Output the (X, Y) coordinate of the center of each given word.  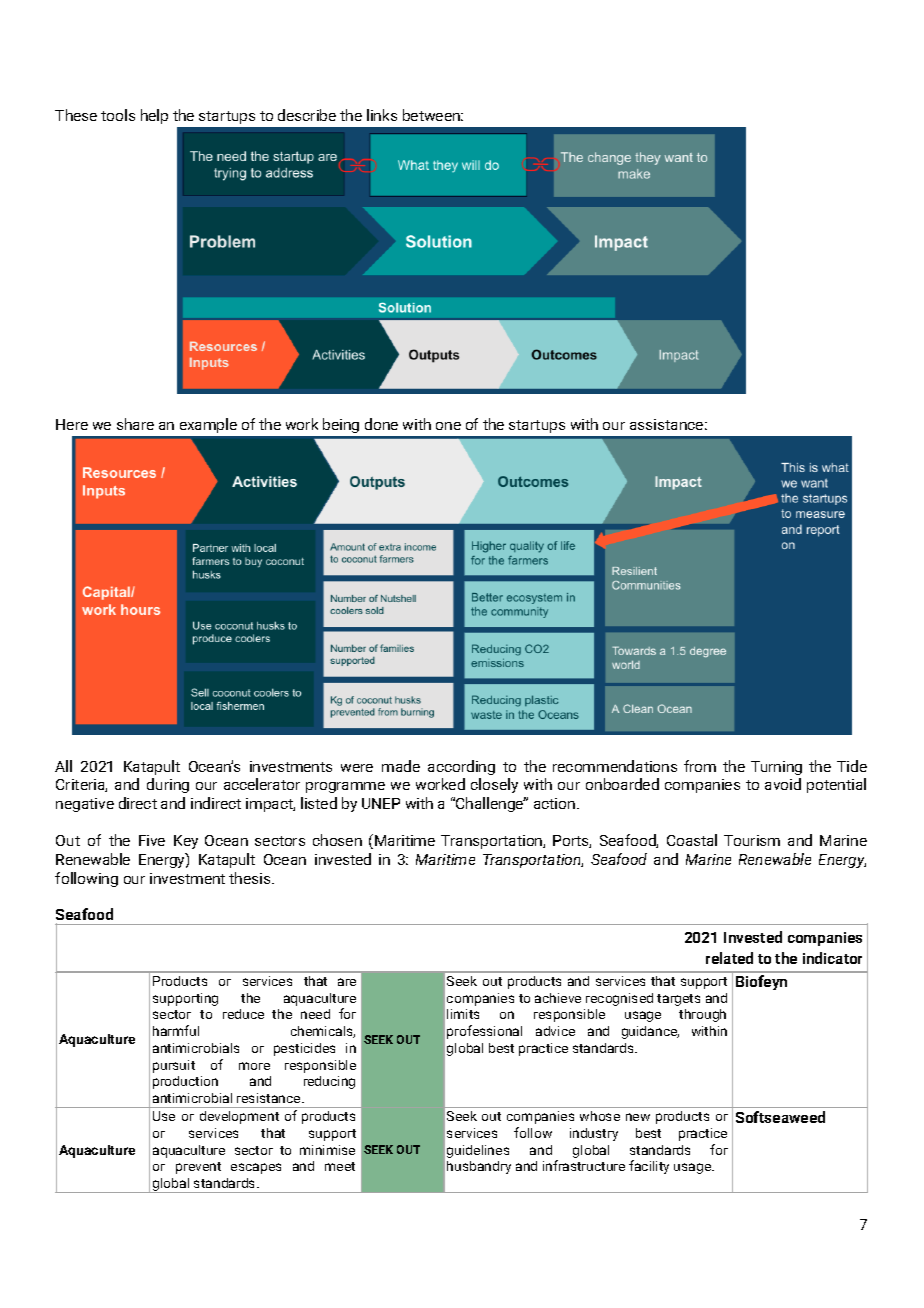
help (154, 116)
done (381, 424)
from (700, 766)
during (168, 785)
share (135, 424)
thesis (251, 878)
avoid (783, 784)
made (401, 766)
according (461, 767)
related (729, 958)
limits (463, 1014)
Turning (776, 768)
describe (307, 115)
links (382, 115)
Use (164, 1116)
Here (72, 424)
